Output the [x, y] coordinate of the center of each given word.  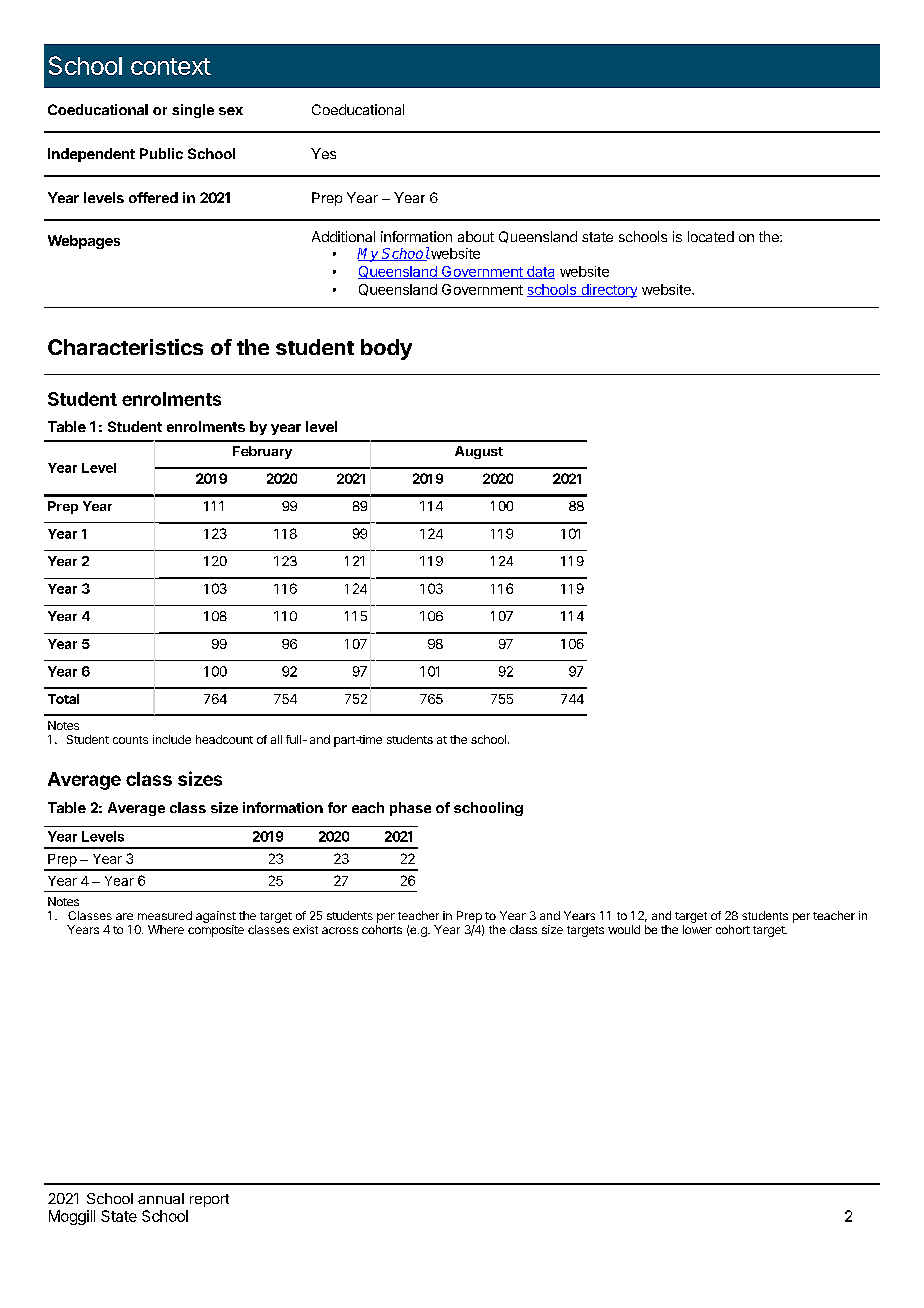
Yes [323, 153]
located [711, 236]
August [479, 452]
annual [161, 1198]
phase [410, 809]
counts [130, 740]
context [171, 66]
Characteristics [125, 347]
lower [697, 929]
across [340, 930]
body [386, 349]
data [540, 272]
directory [608, 291]
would [624, 929]
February [262, 452]
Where [166, 929]
